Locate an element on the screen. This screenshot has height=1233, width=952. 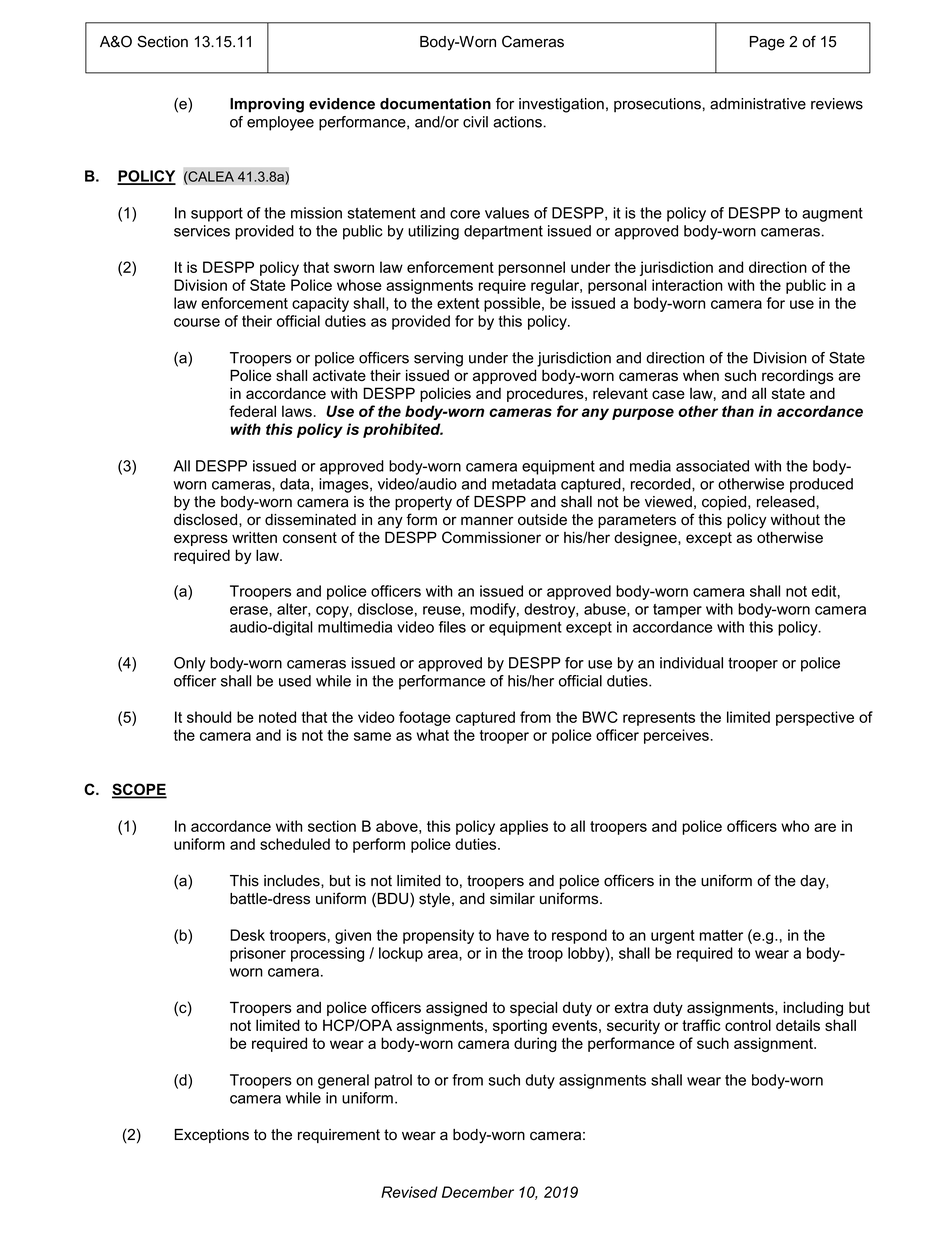
matter is located at coordinates (721, 935).
